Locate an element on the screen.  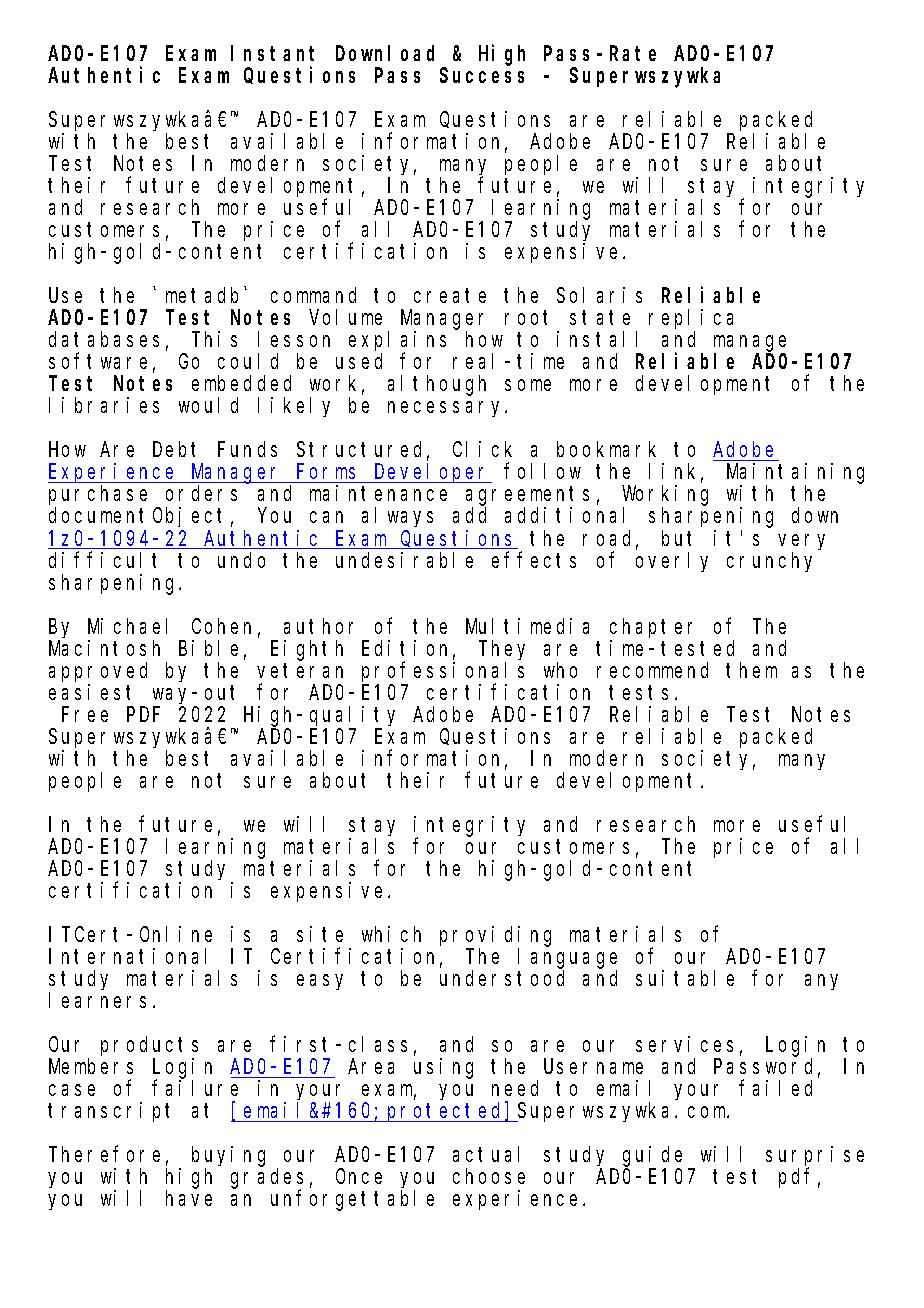
purchase is located at coordinates (98, 497).
